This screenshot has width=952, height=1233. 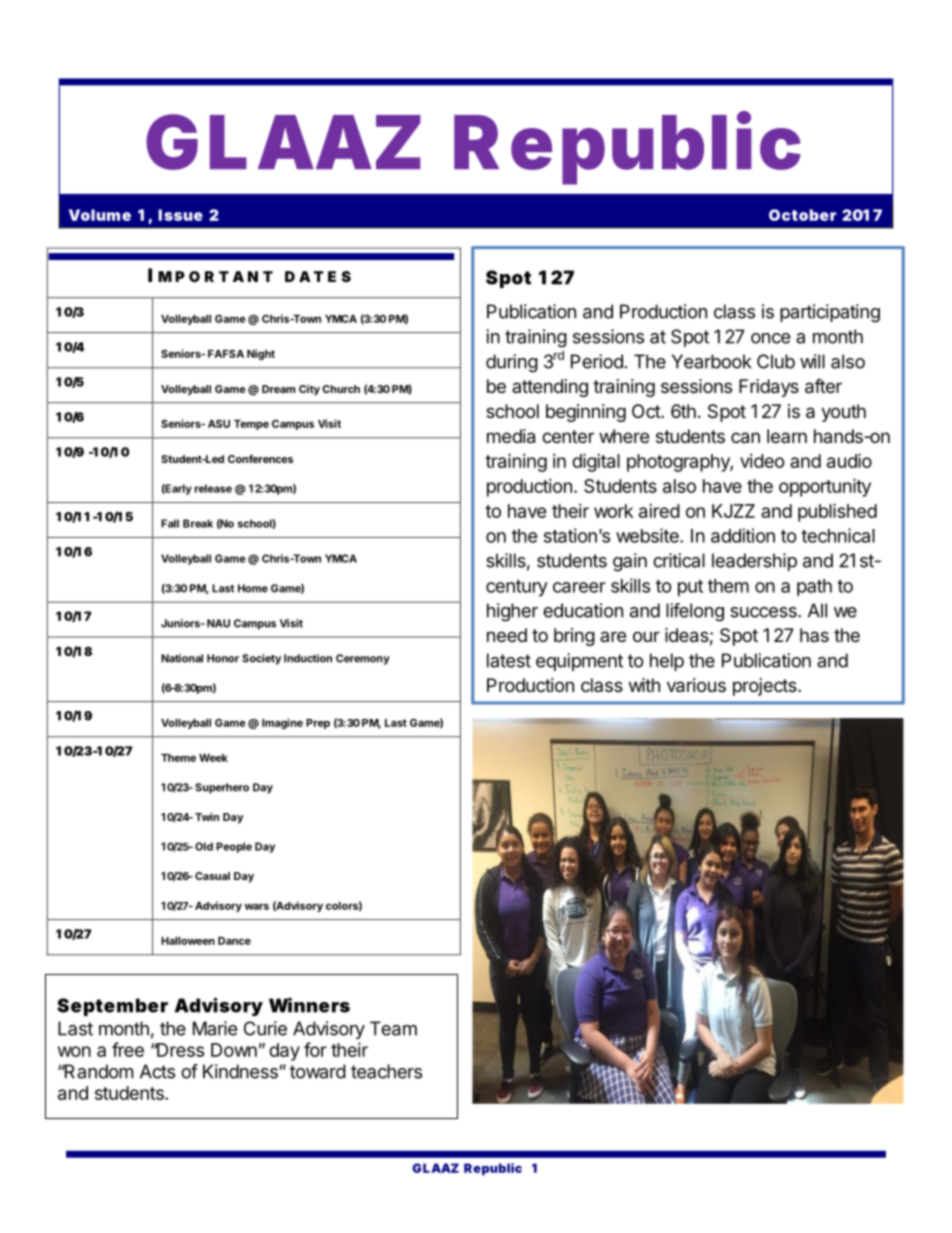 What do you see at coordinates (180, 215) in the screenshot?
I see `Issue` at bounding box center [180, 215].
